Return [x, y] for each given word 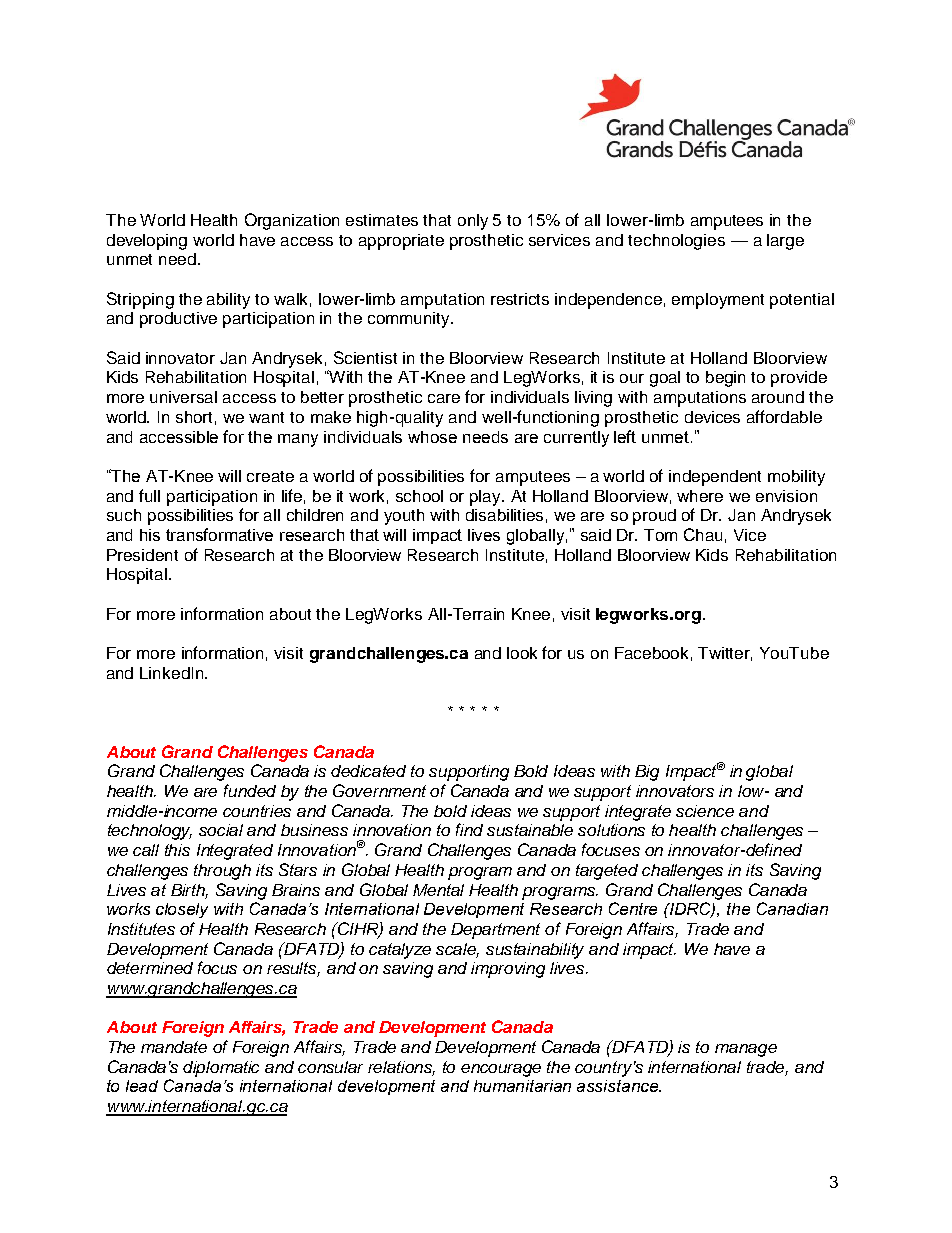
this [177, 850]
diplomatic [221, 1069]
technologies [676, 242]
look [522, 653]
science [705, 811]
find [469, 829]
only [473, 222]
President [142, 555]
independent [715, 478]
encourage [501, 1070]
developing [147, 242]
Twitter [725, 654]
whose [432, 437]
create [270, 476]
